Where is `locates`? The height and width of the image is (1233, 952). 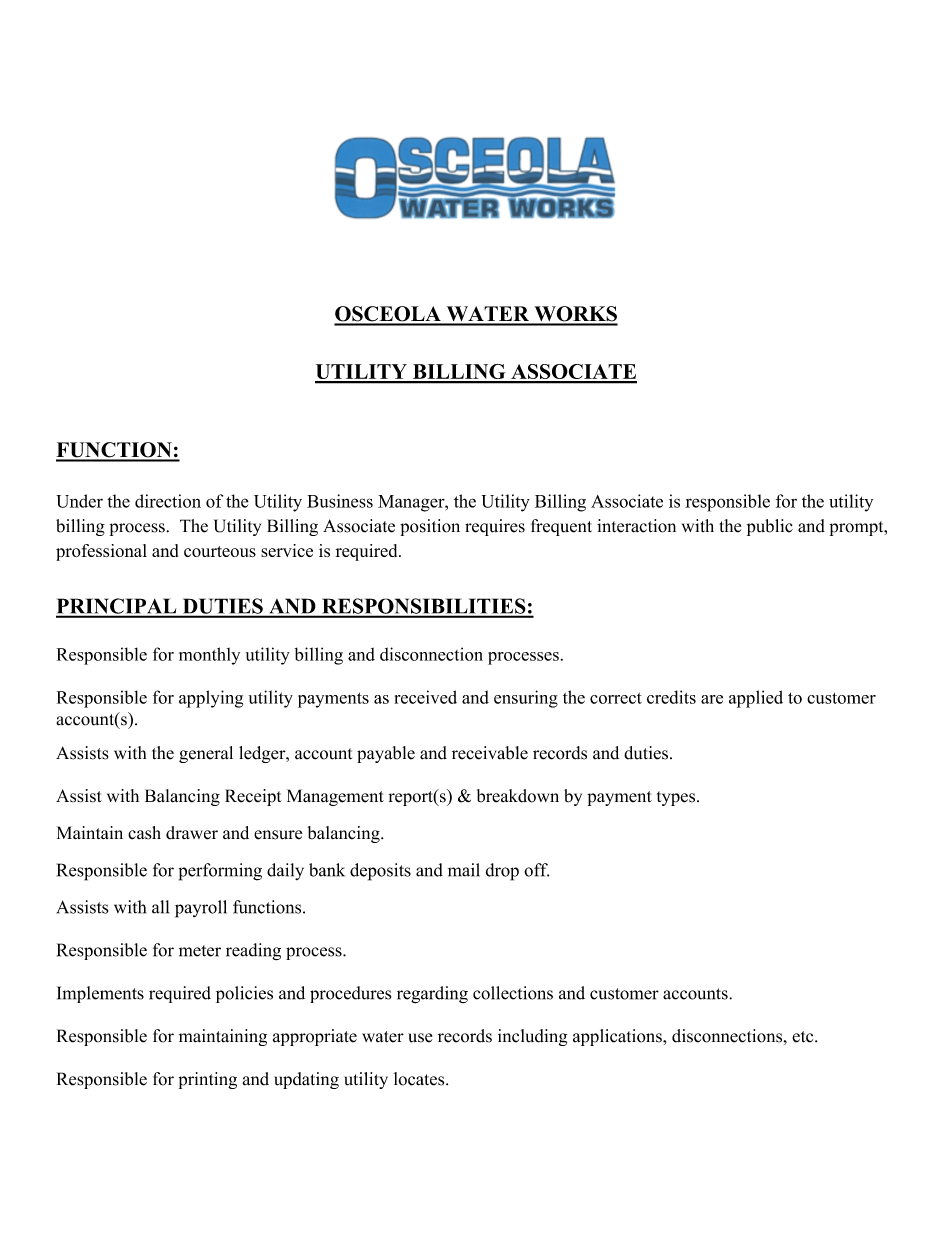 locates is located at coordinates (420, 1079).
